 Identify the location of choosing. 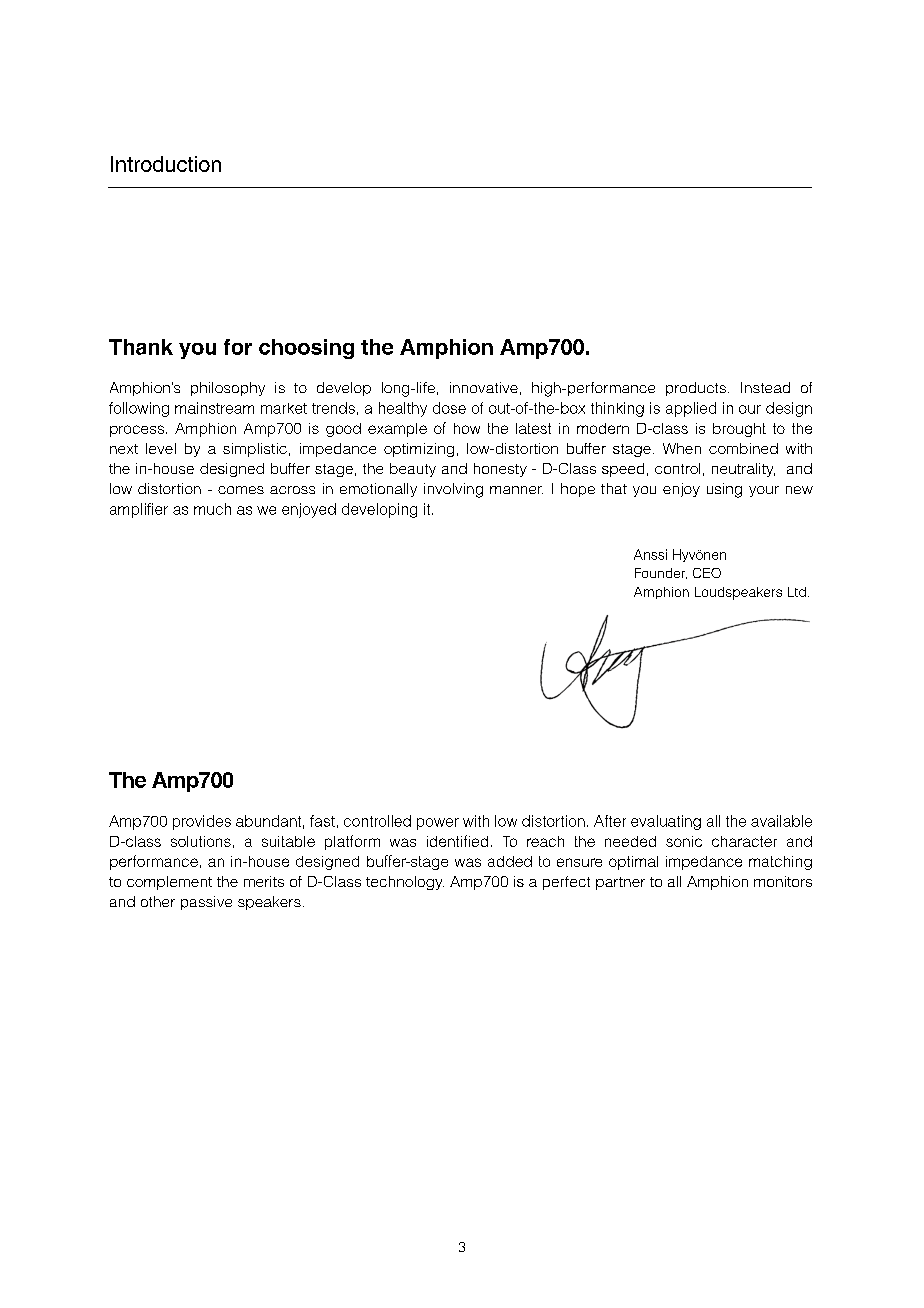
(306, 349).
